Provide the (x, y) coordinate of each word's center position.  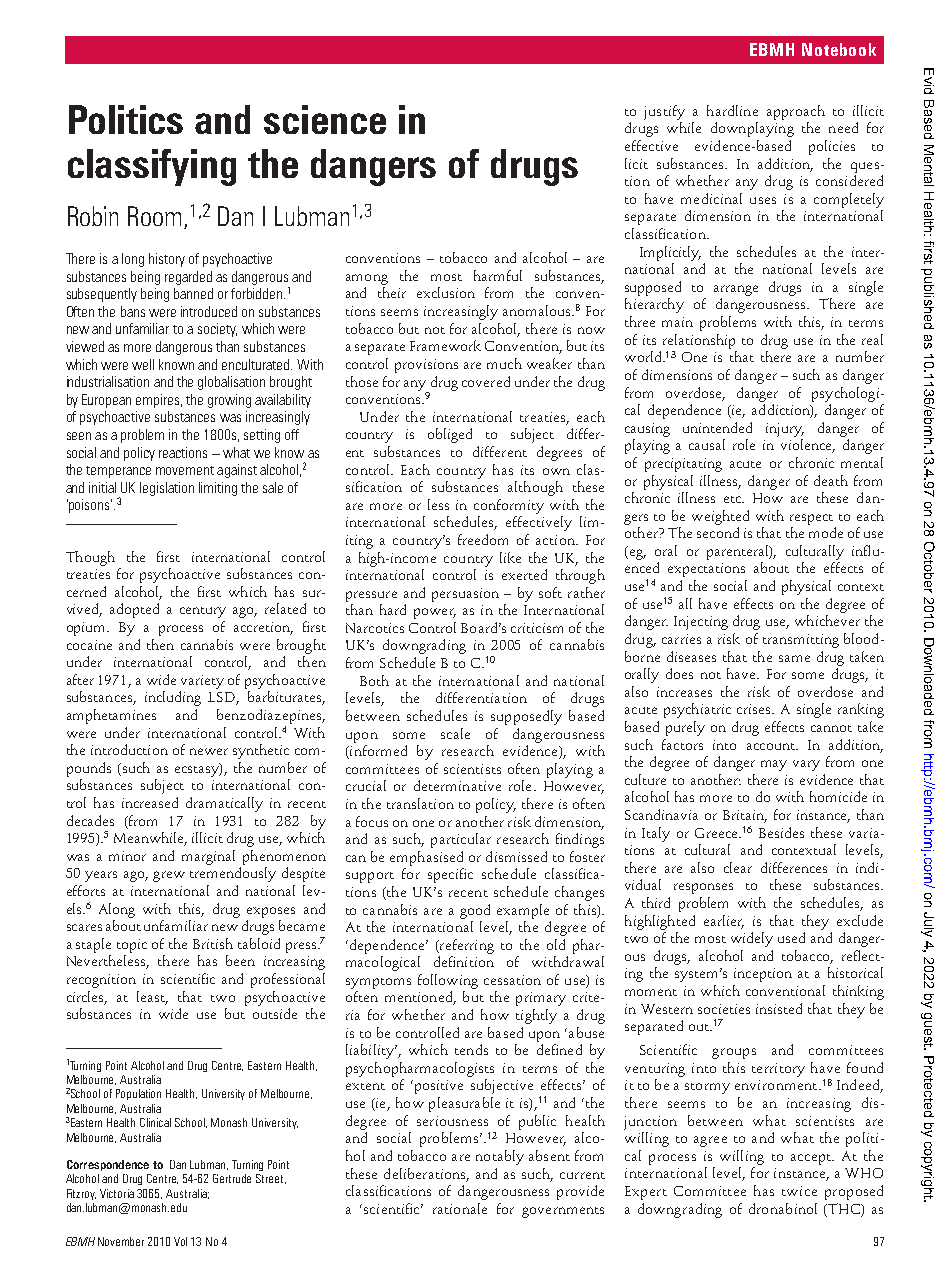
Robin (93, 216)
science (325, 119)
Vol (180, 1241)
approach (796, 112)
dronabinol (783, 1208)
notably (500, 1157)
